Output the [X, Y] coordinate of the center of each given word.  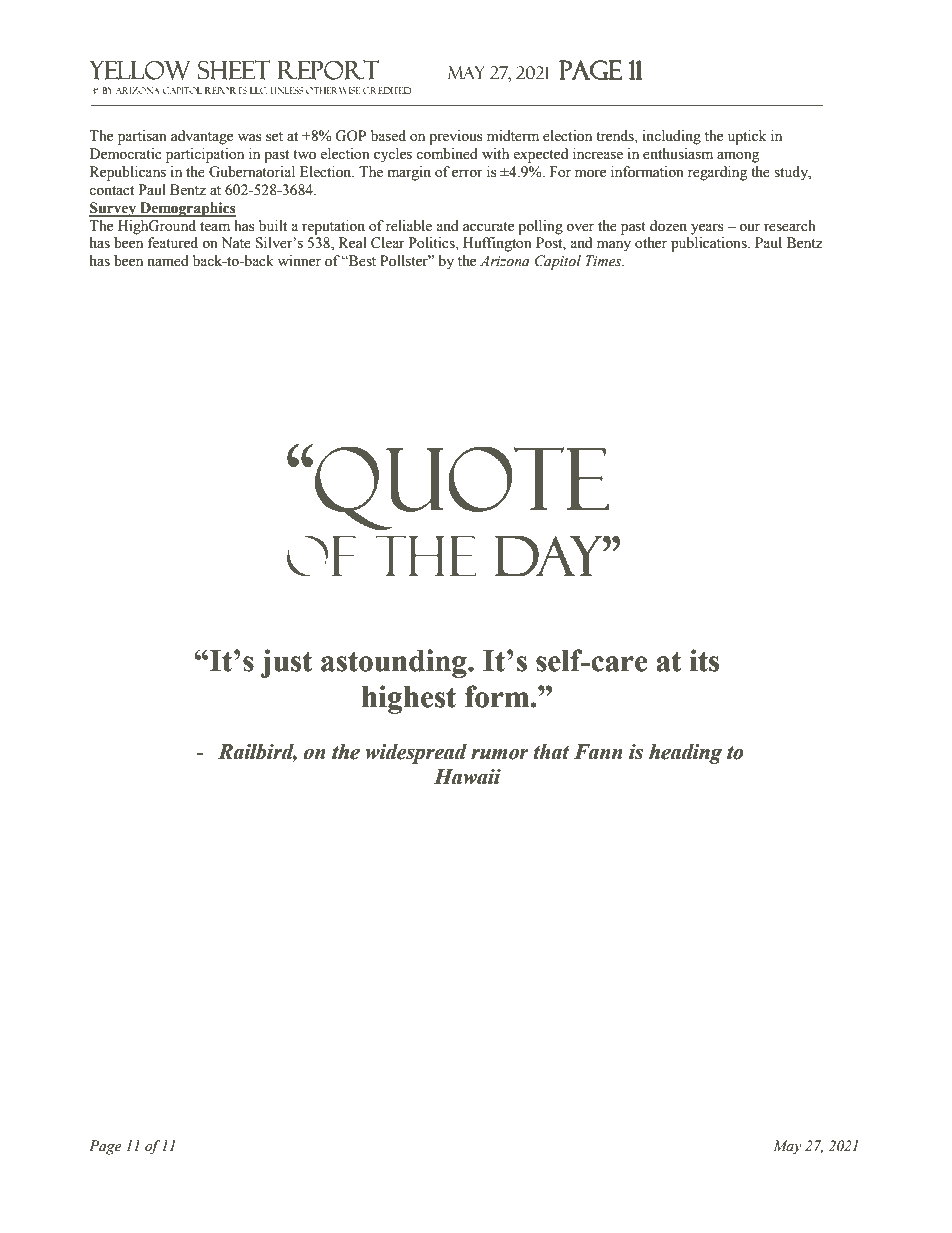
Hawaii [467, 777]
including [671, 137]
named [168, 261]
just [287, 663]
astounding [395, 663]
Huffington [497, 244]
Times [605, 261]
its [704, 660]
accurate [488, 227]
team [215, 227]
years [707, 229]
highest [409, 699]
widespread [416, 754]
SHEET [234, 70]
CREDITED [387, 90]
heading [685, 754]
